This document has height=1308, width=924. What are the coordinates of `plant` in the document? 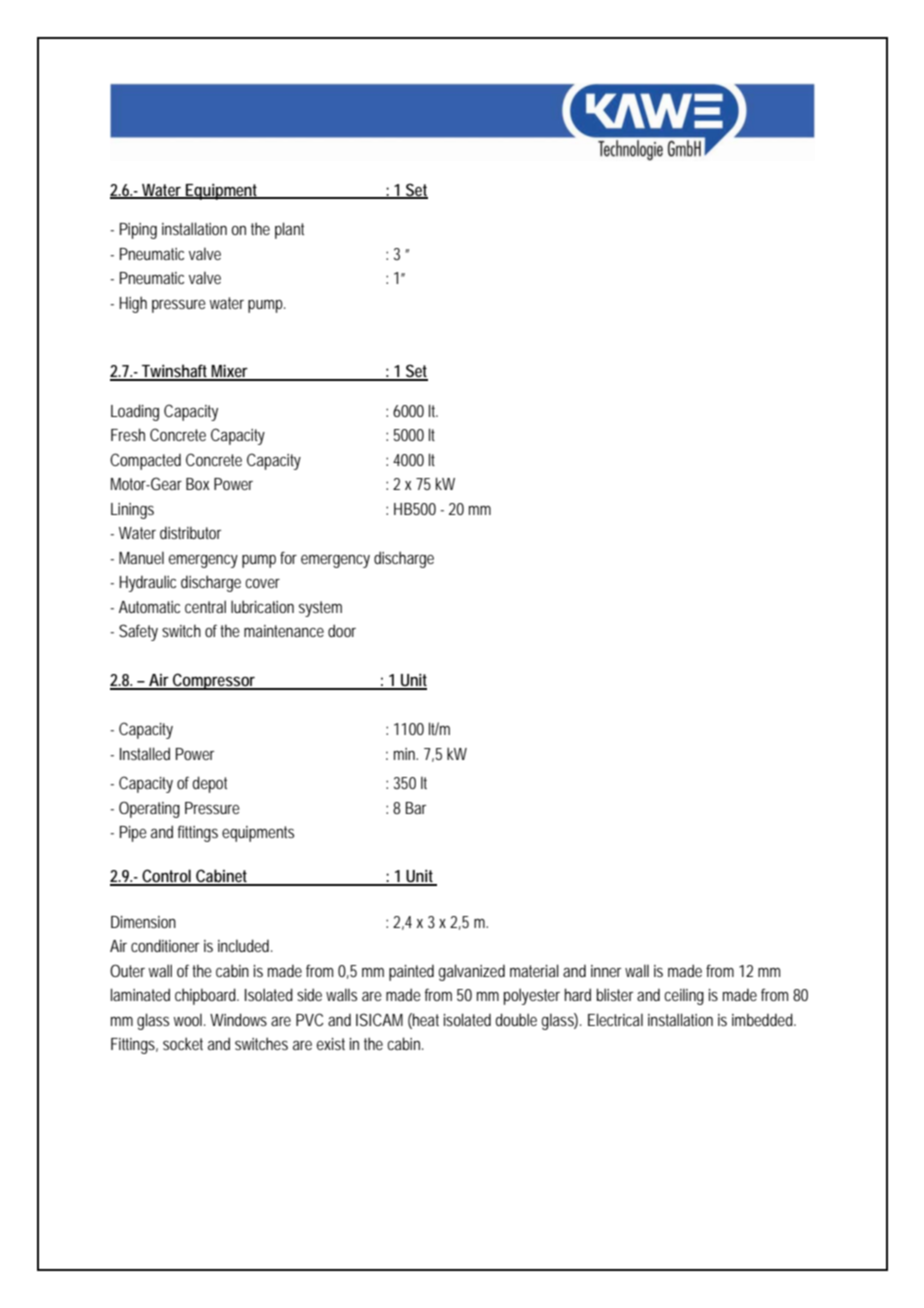 It's located at (289, 230).
